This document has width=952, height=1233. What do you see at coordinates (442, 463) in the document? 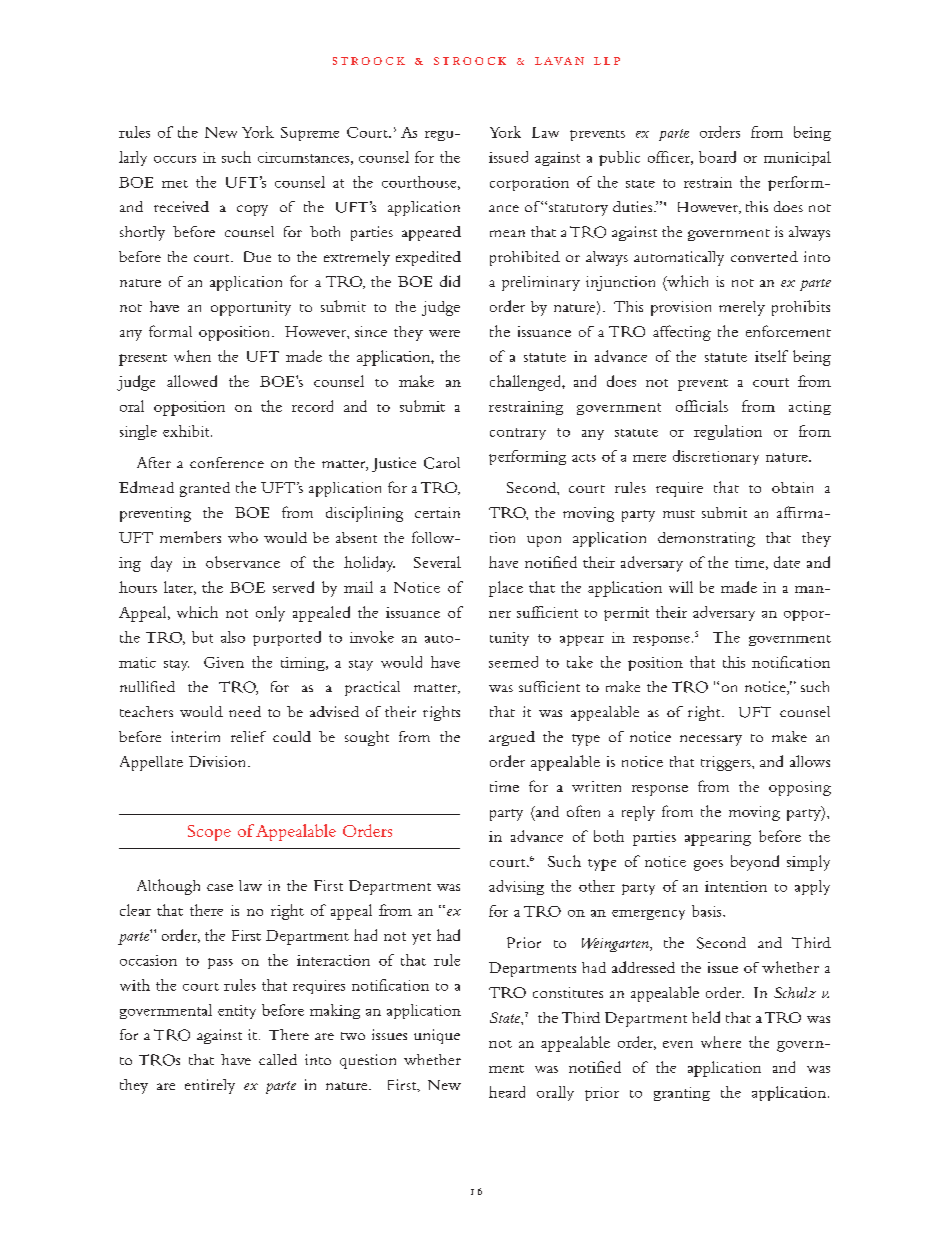
I see `Carol` at bounding box center [442, 463].
